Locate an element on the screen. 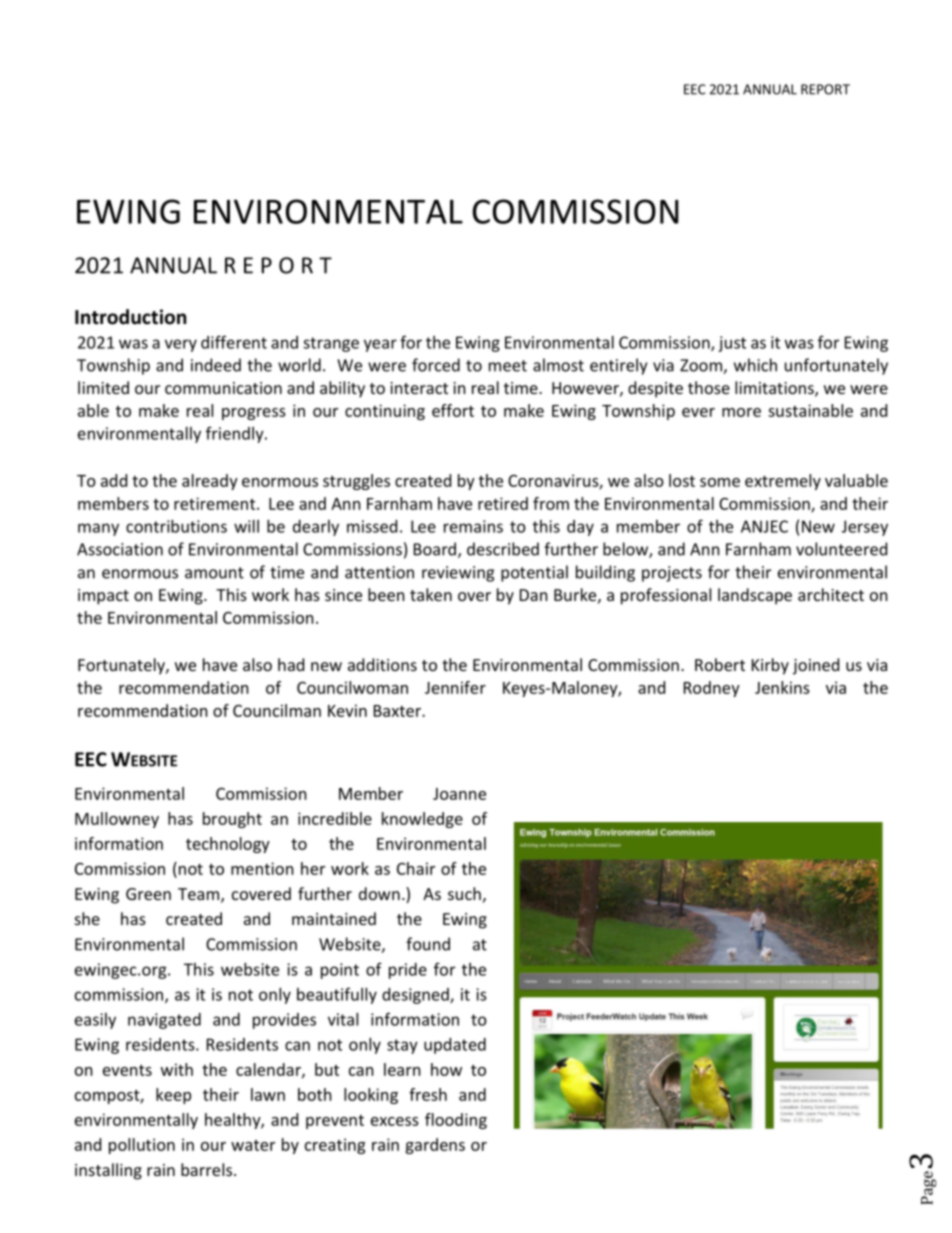 The image size is (952, 1233). REPORT is located at coordinates (825, 89).
